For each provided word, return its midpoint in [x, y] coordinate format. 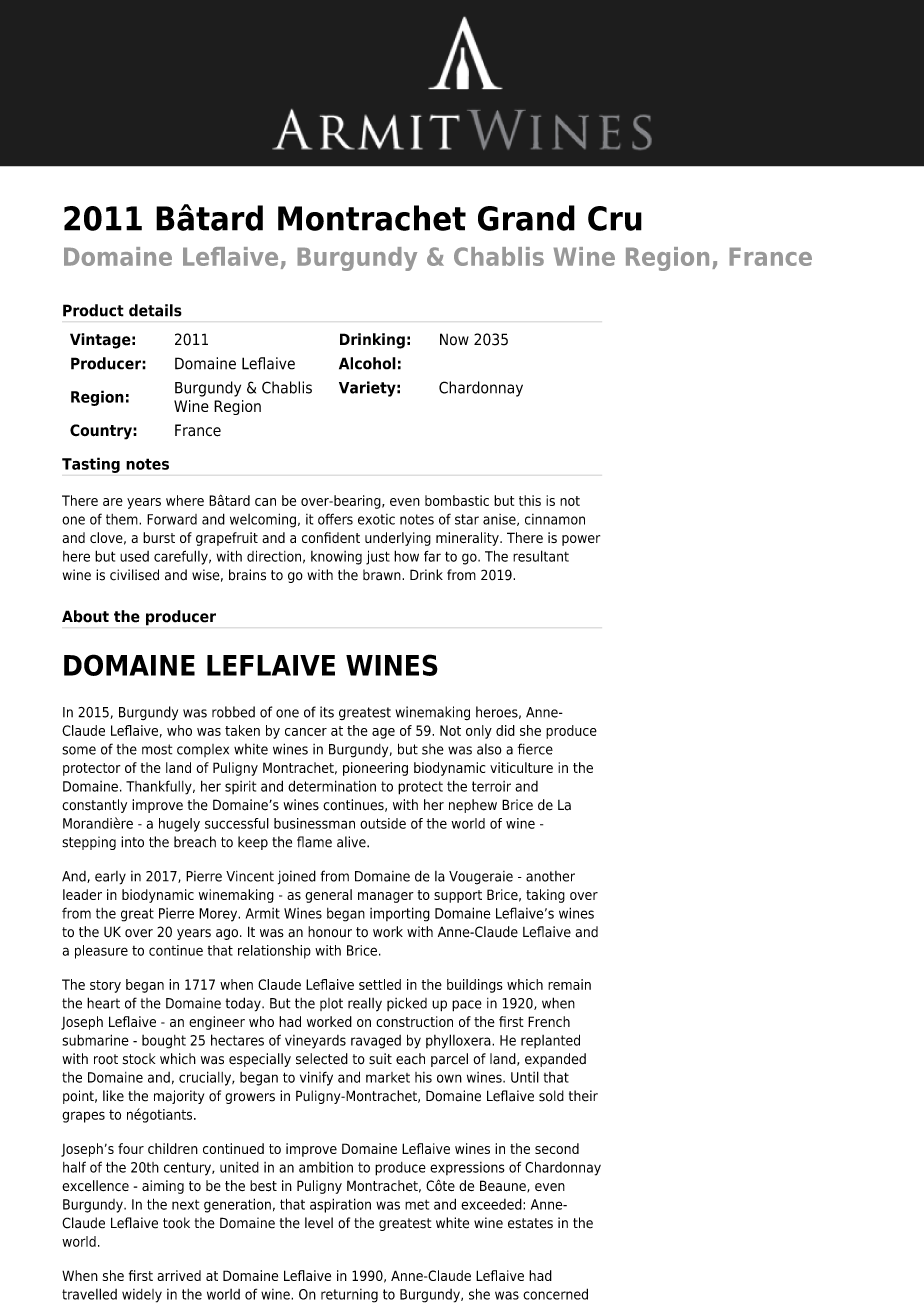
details [155, 310]
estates [530, 1223]
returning [349, 1296]
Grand [526, 218]
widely [142, 1296]
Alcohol [367, 363]
